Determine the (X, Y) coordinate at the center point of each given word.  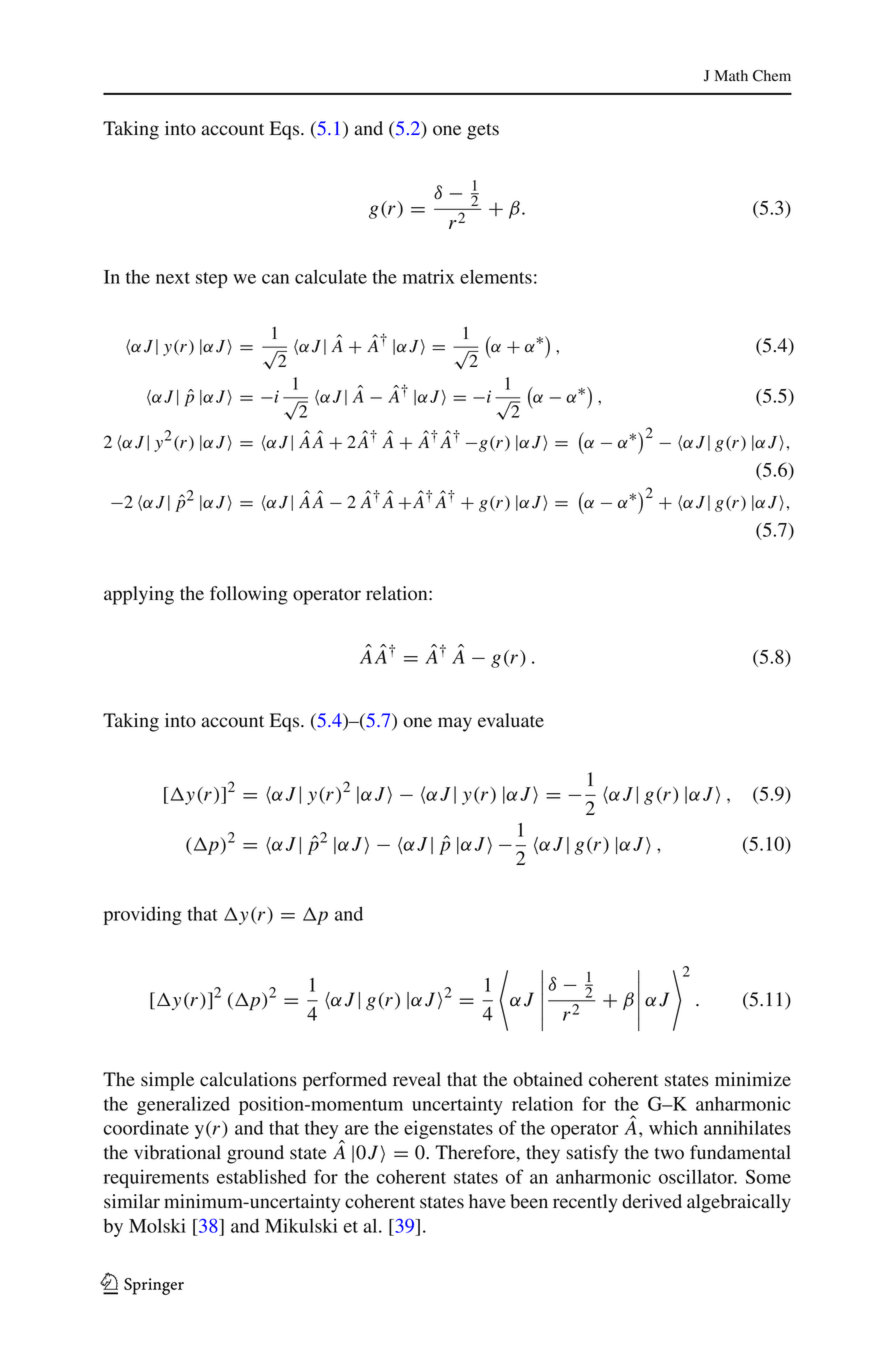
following (249, 595)
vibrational (177, 1152)
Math (731, 75)
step (212, 280)
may (455, 724)
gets (483, 131)
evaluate (511, 720)
